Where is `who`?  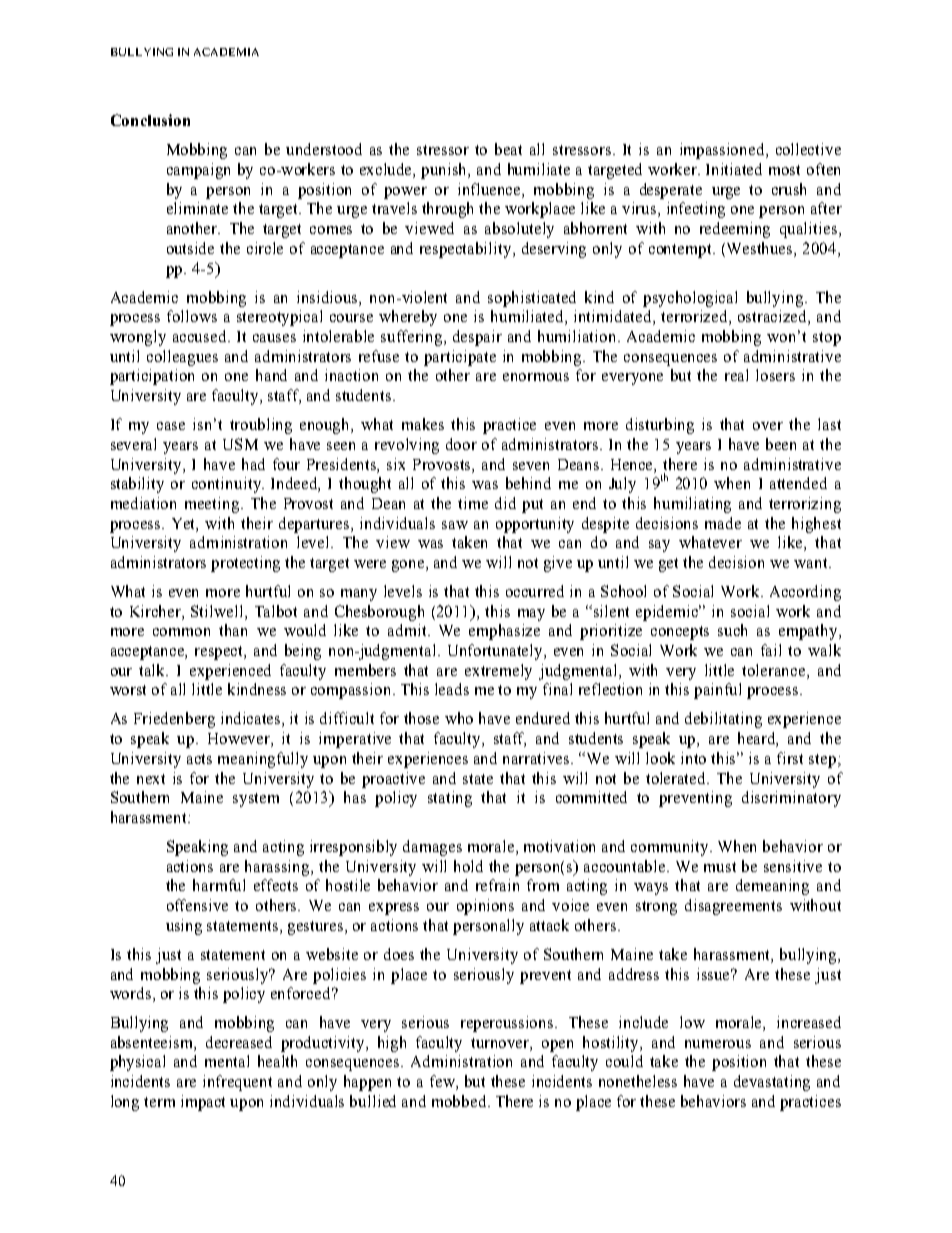 who is located at coordinates (459, 718).
